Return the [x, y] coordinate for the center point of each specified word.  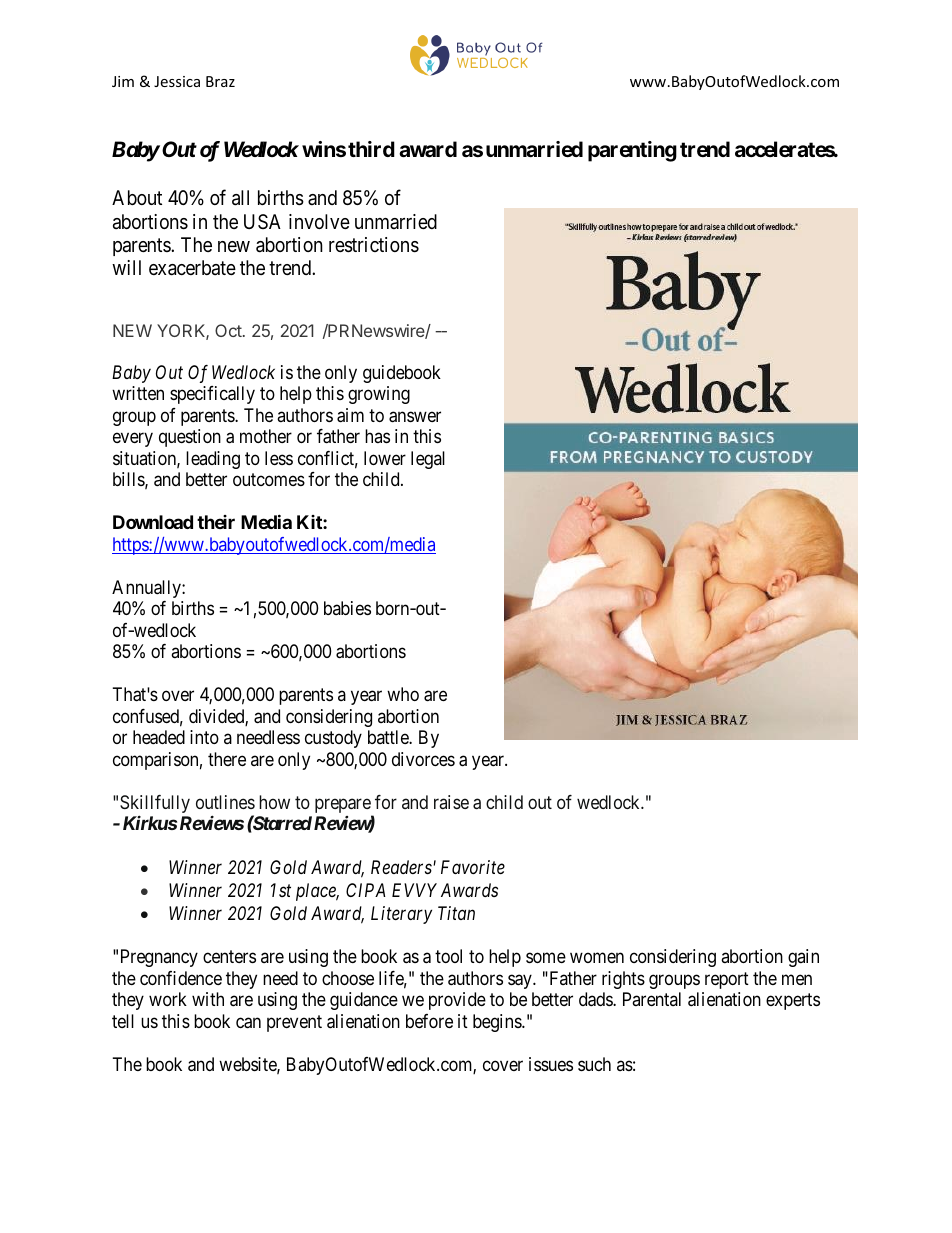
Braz [220, 81]
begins [498, 1023]
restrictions [374, 245]
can [248, 1023]
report [727, 980]
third [371, 149]
